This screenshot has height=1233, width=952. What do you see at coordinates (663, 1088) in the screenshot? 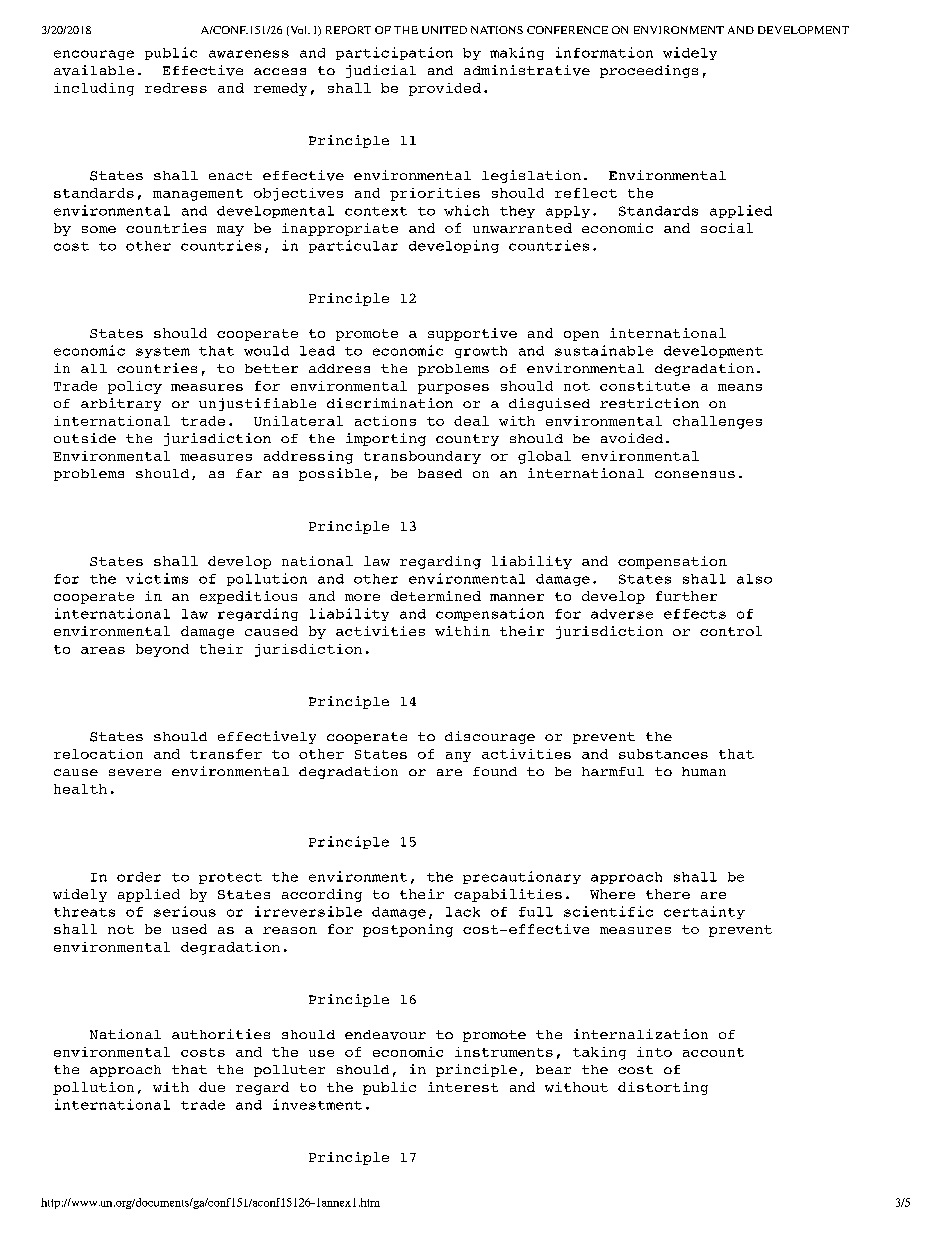
I see `distorting` at bounding box center [663, 1088].
